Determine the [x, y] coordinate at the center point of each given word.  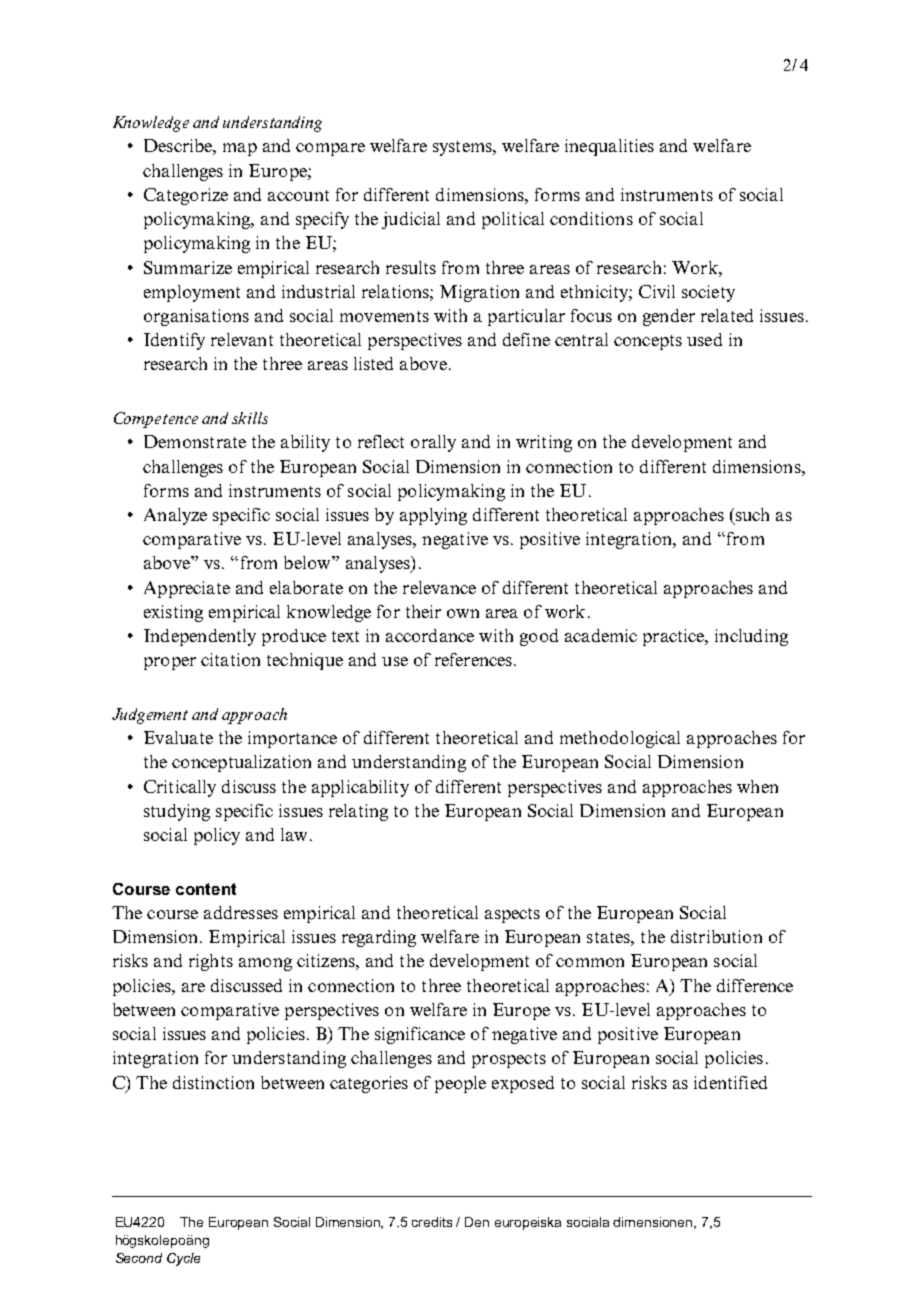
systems [463, 148]
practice [675, 637]
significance [420, 1035]
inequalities [609, 147]
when [757, 786]
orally [433, 443]
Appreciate [187, 589]
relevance [439, 587]
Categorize [186, 196]
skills [250, 418]
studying [177, 812]
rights [211, 962]
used [704, 339]
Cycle [183, 1259]
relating [358, 812]
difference [755, 985]
